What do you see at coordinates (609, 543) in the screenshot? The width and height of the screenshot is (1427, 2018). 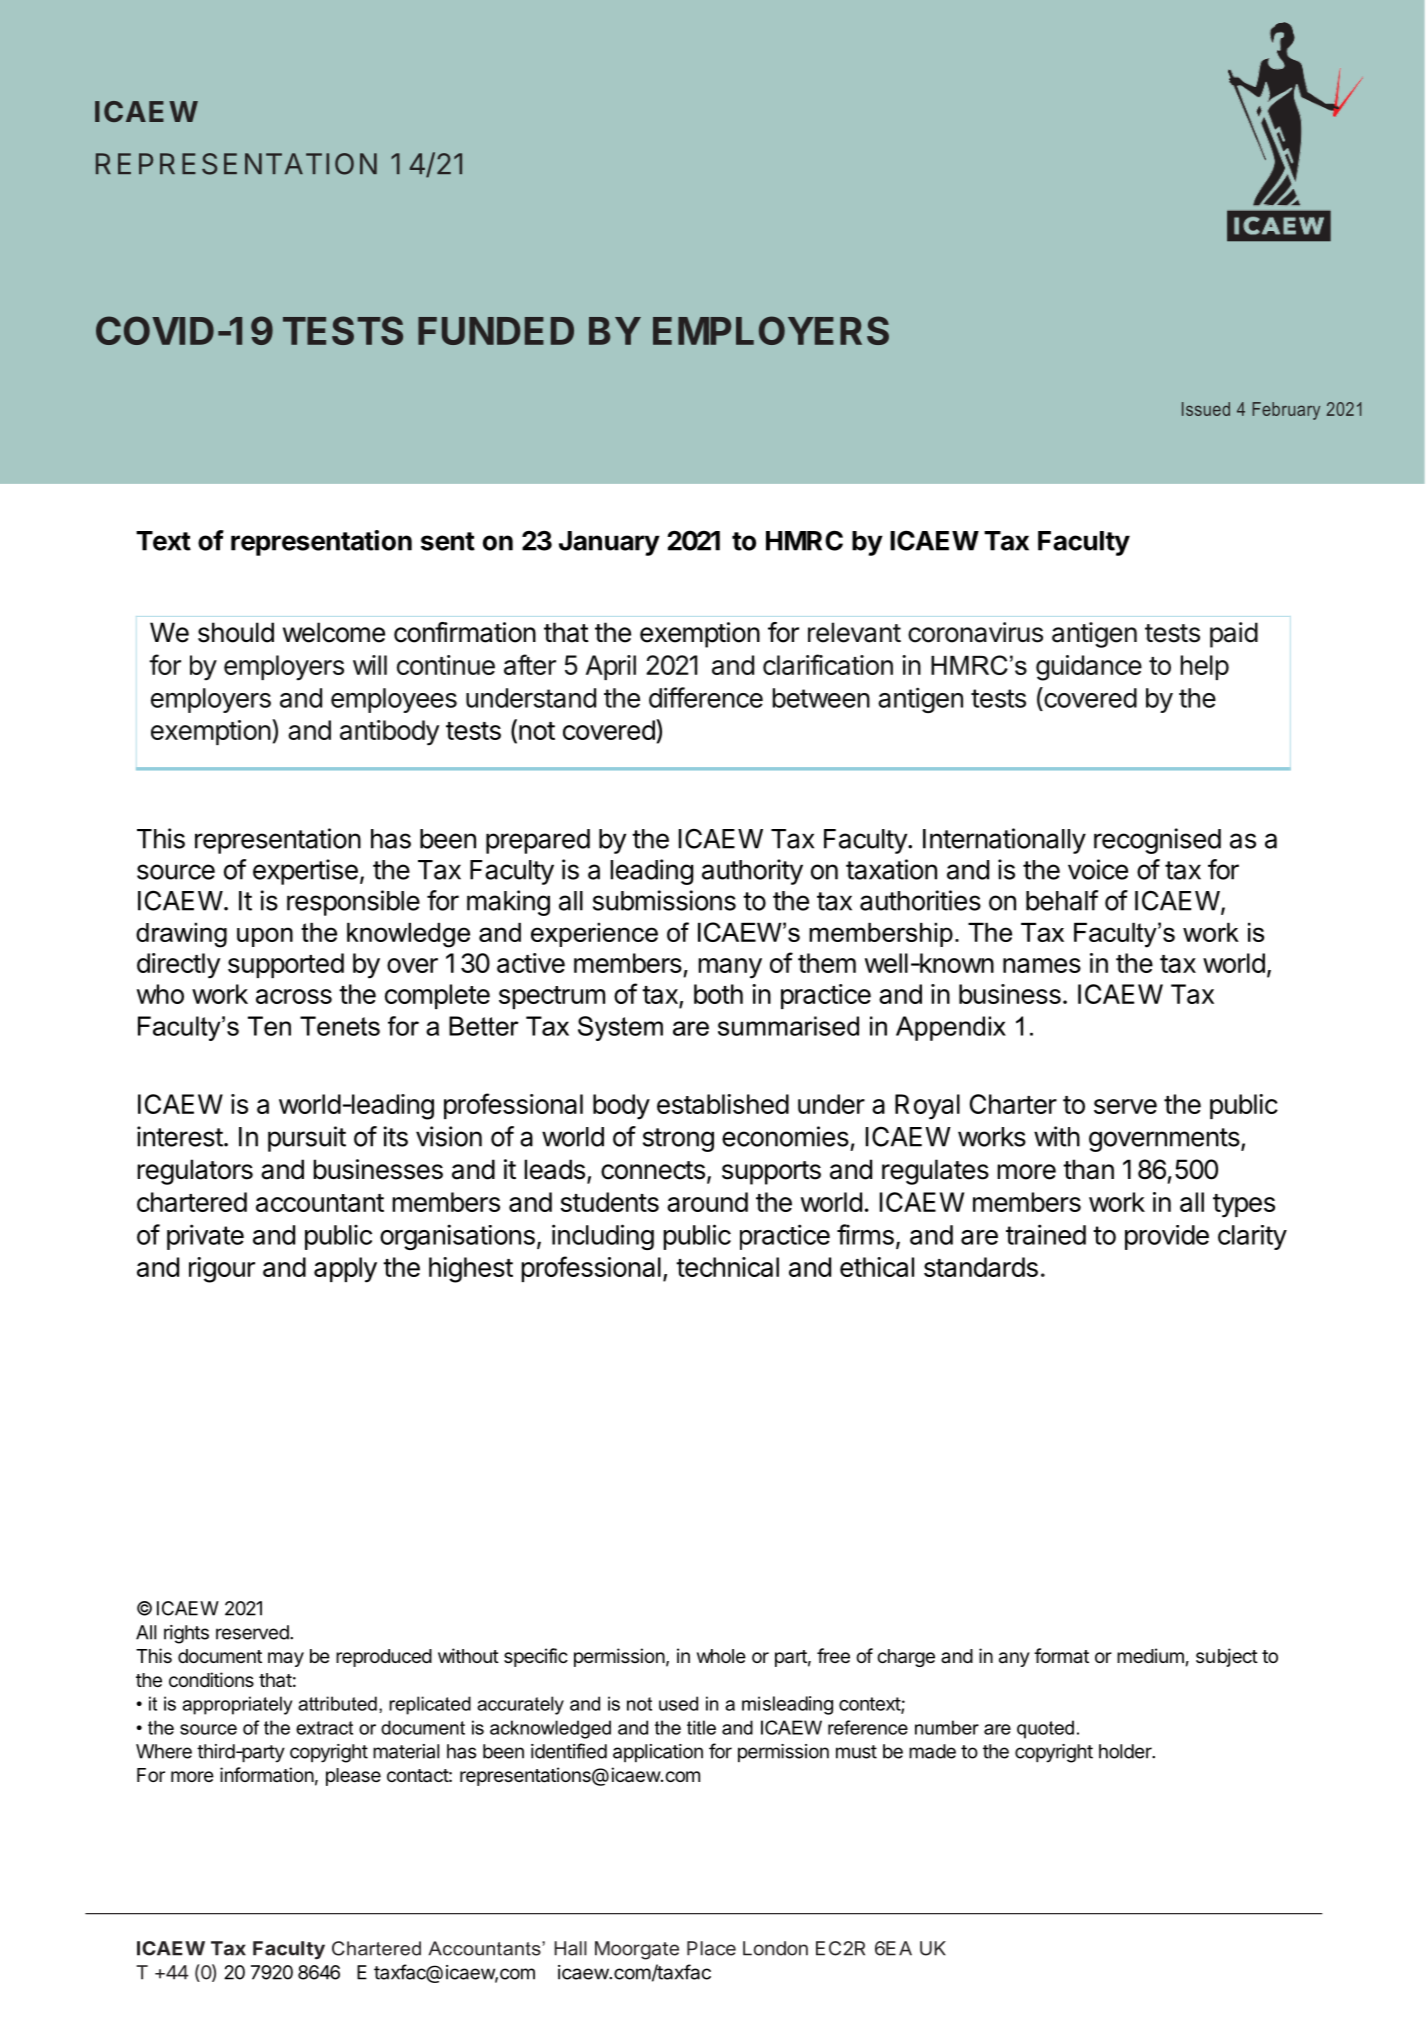 I see `January` at bounding box center [609, 543].
